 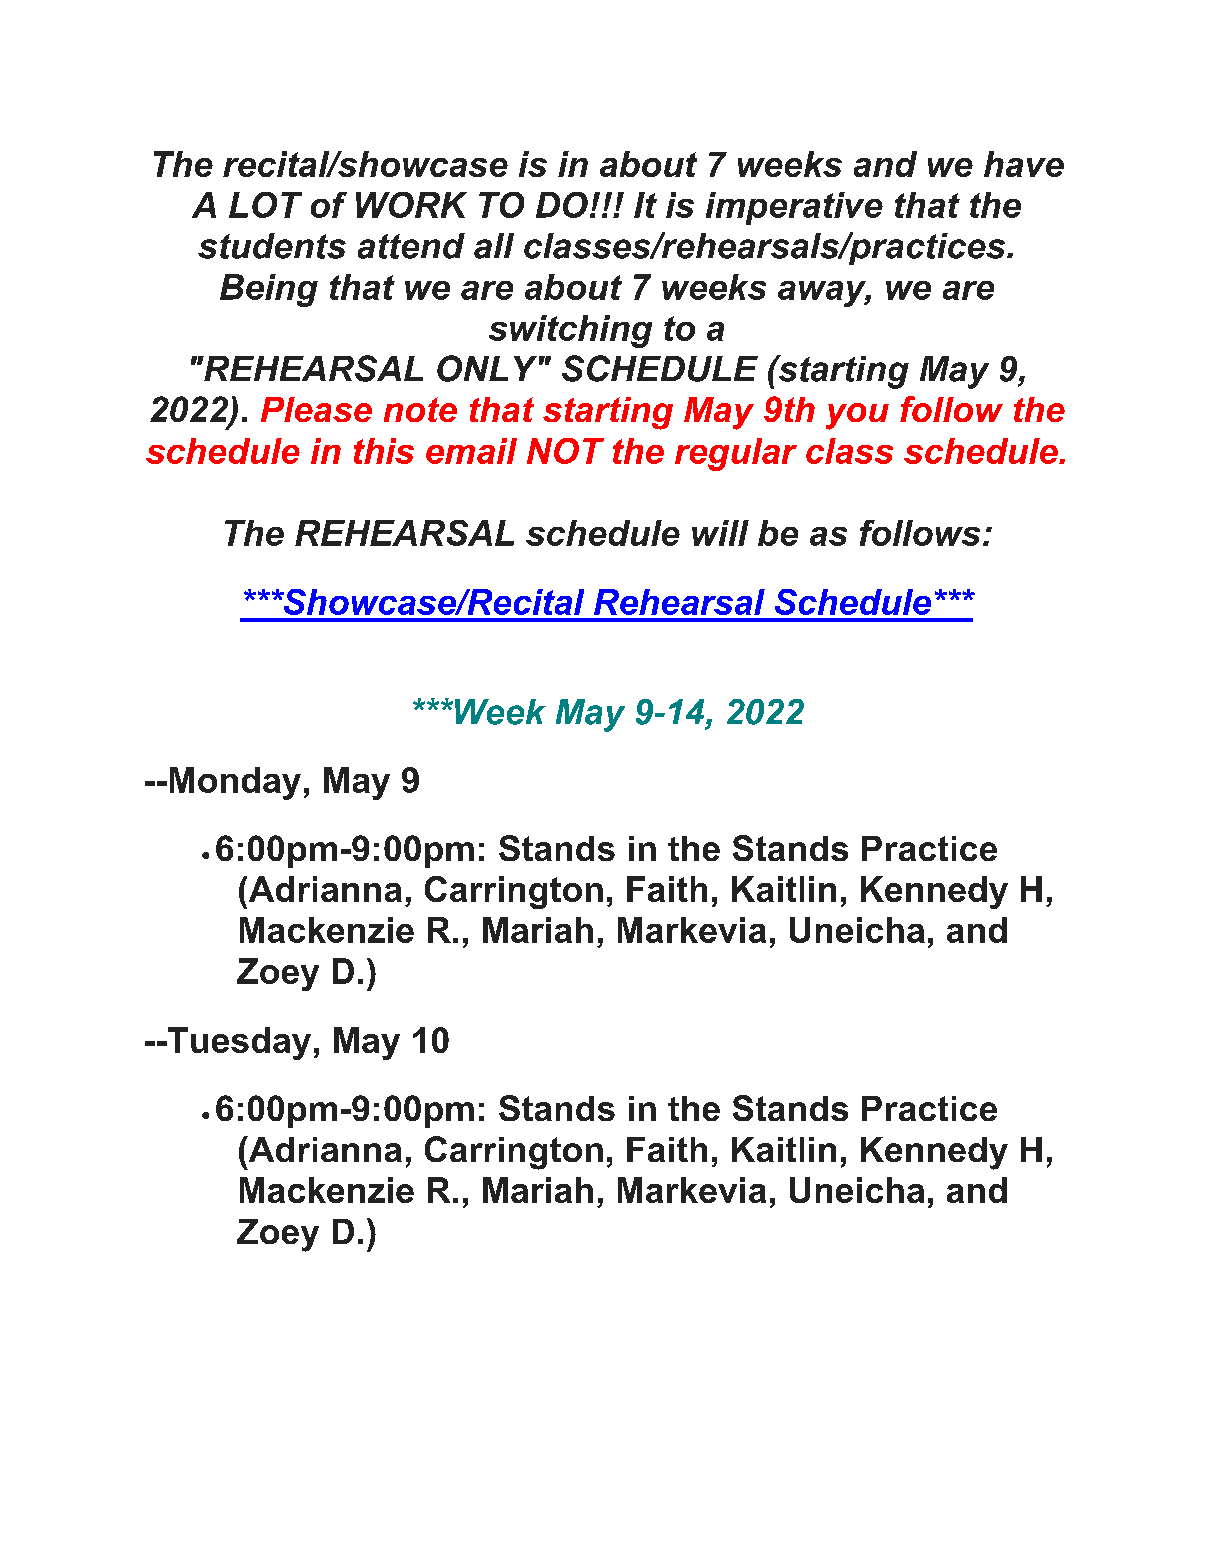 I want to click on Monday, so click(x=235, y=783).
